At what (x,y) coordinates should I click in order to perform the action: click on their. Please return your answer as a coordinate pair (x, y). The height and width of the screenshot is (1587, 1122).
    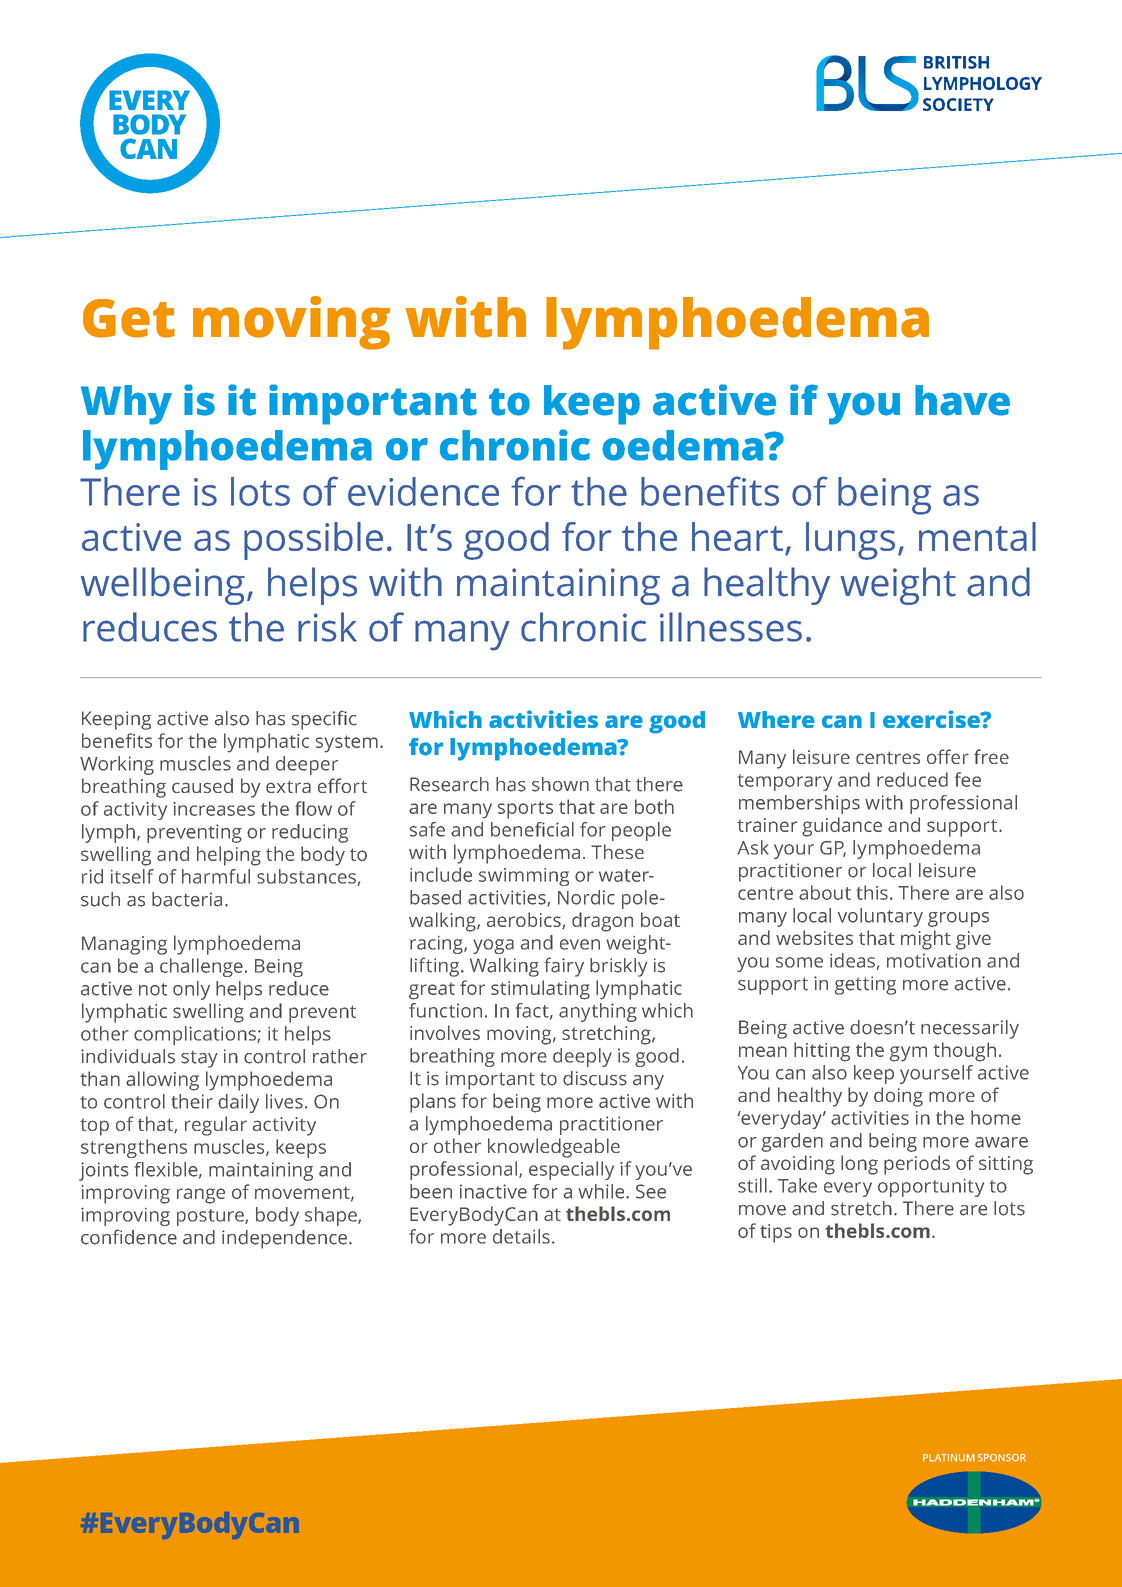
    Looking at the image, I should click on (192, 1101).
